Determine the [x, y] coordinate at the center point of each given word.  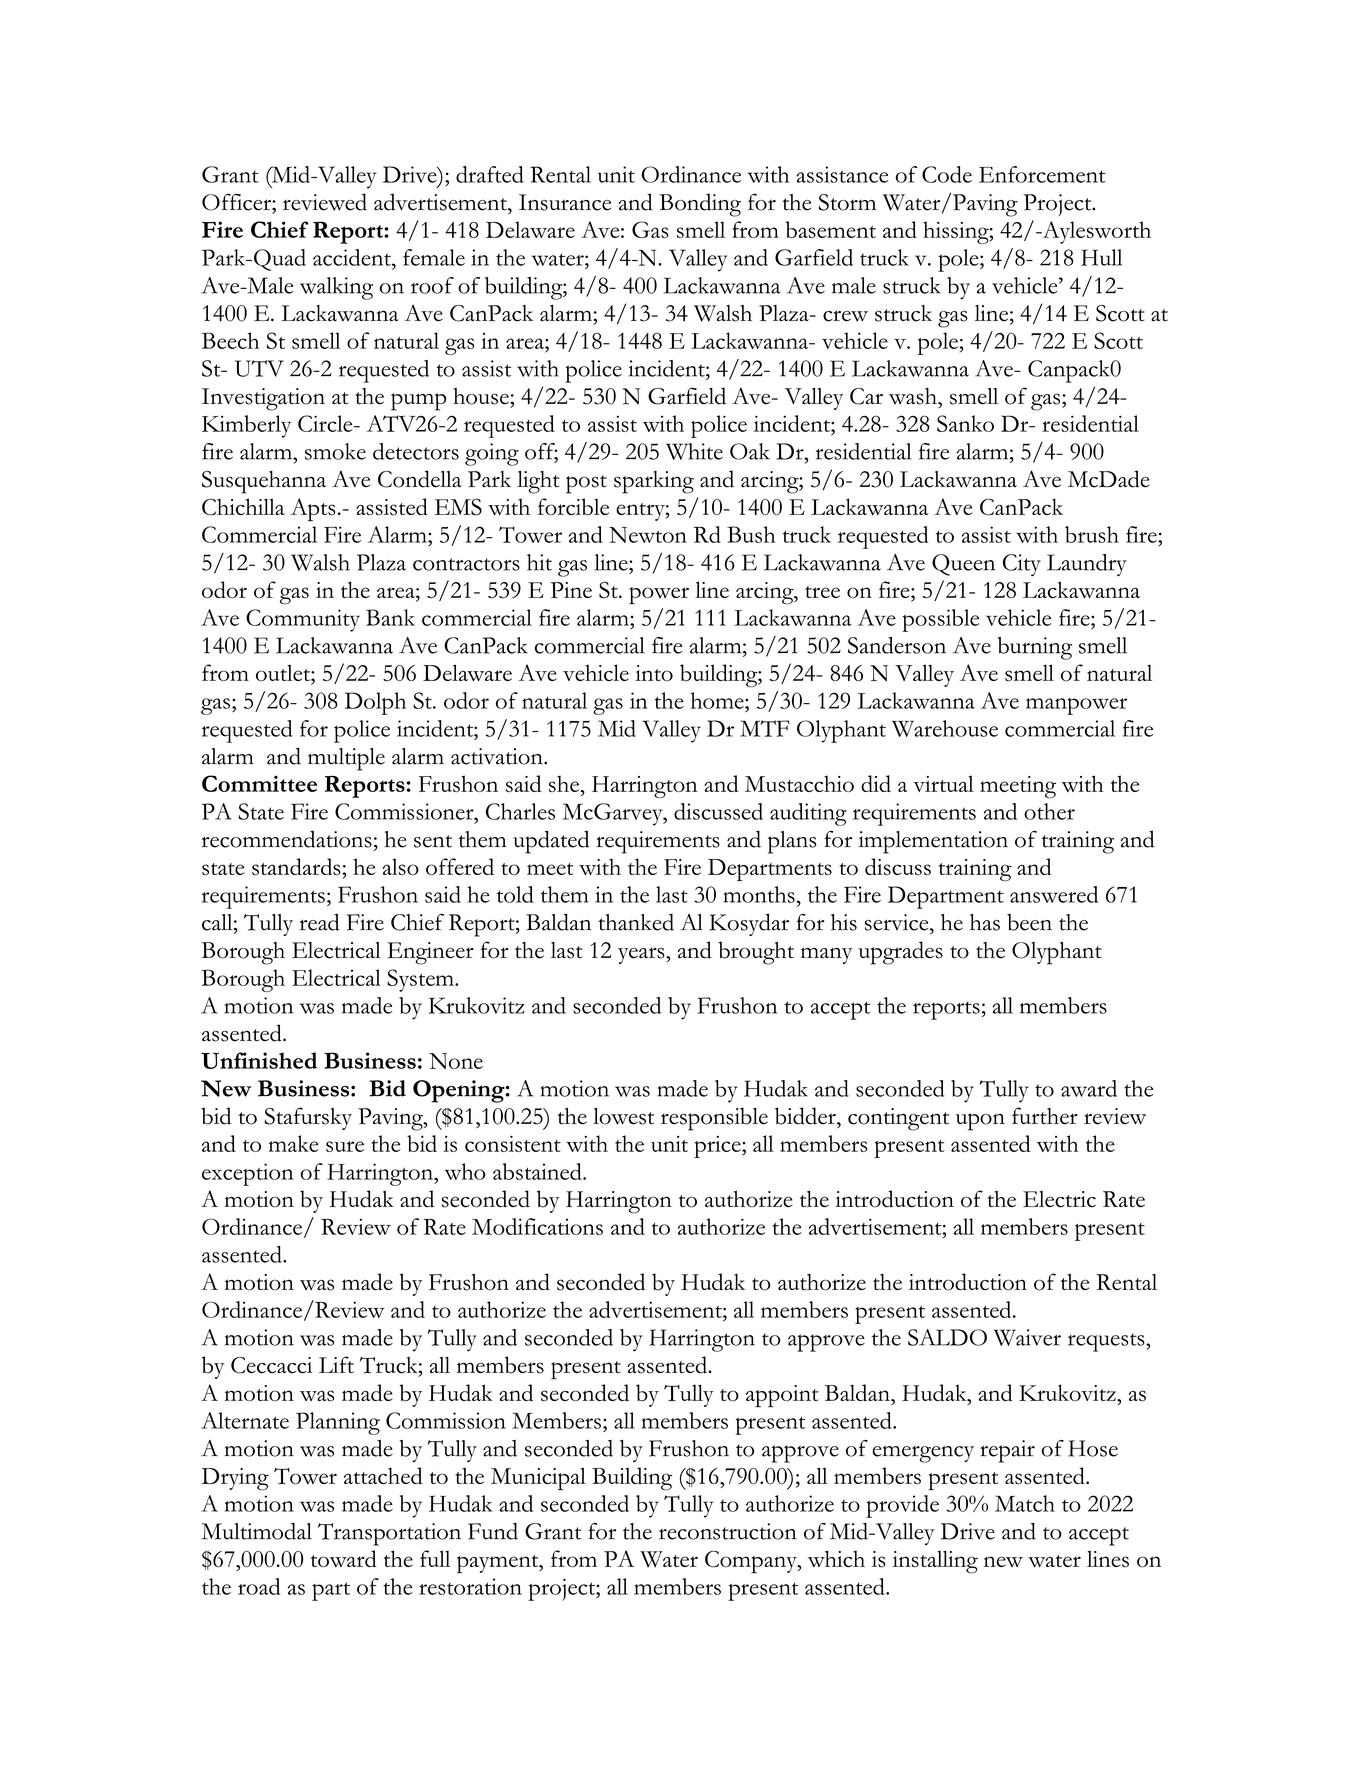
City [1022, 565]
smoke [335, 451]
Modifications [537, 1226]
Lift [336, 1364]
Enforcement [1042, 174]
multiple [346, 759]
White [694, 451]
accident [353, 257]
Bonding [700, 205]
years [642, 955]
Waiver [1027, 1337]
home [718, 700]
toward [344, 1558]
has [985, 922]
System [421, 980]
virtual [943, 783]
